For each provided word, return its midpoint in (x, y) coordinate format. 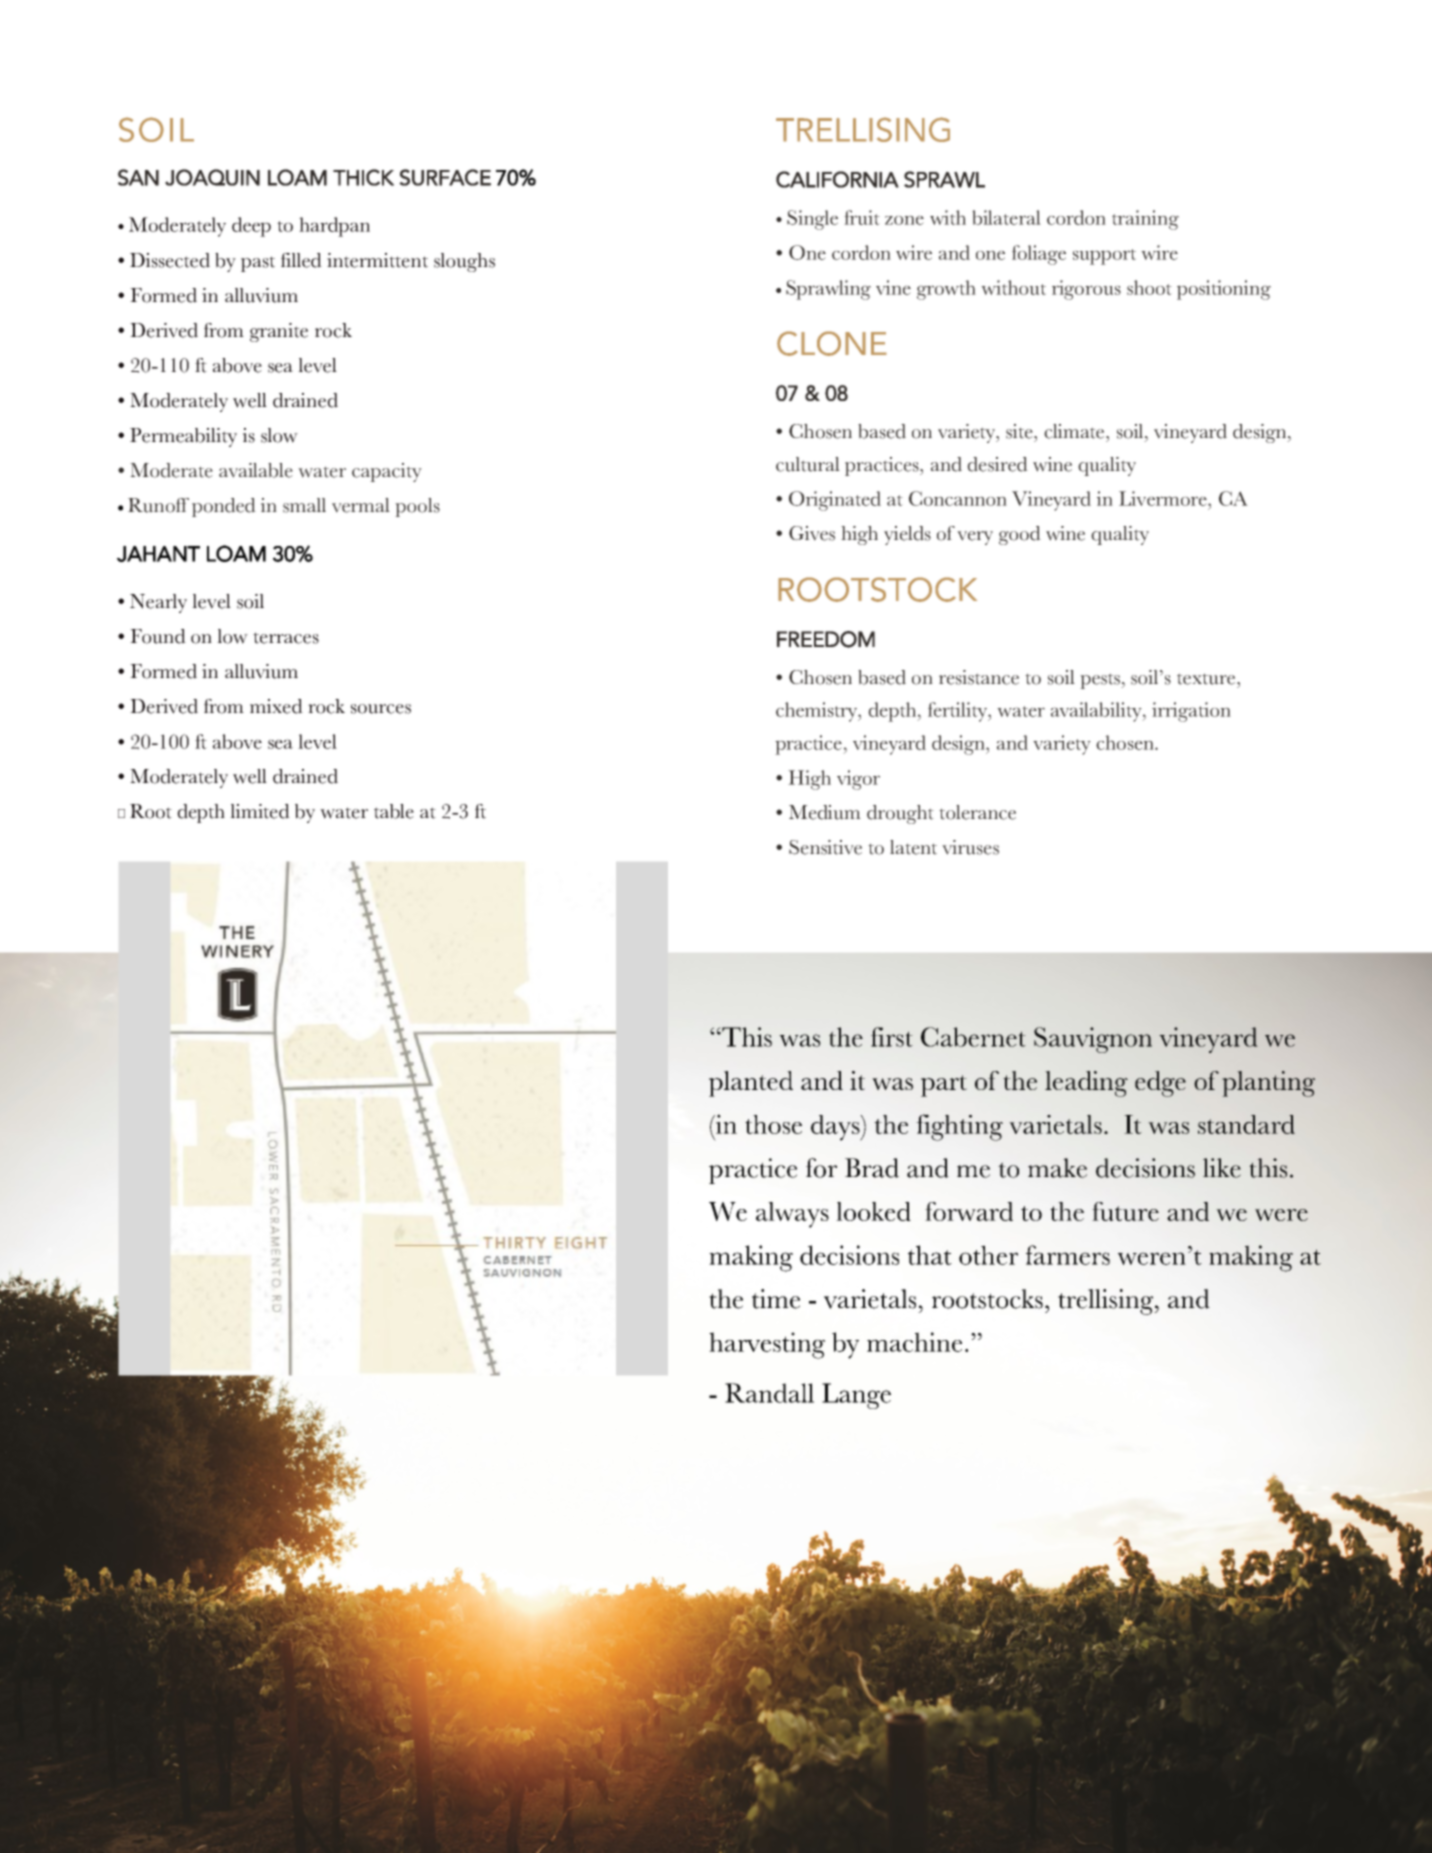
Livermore (1164, 498)
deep (251, 227)
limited (260, 811)
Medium (825, 812)
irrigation (1191, 712)
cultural (808, 464)
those (773, 1124)
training (1145, 220)
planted (751, 1084)
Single (812, 220)
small (304, 505)
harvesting (767, 1345)
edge (1160, 1084)
